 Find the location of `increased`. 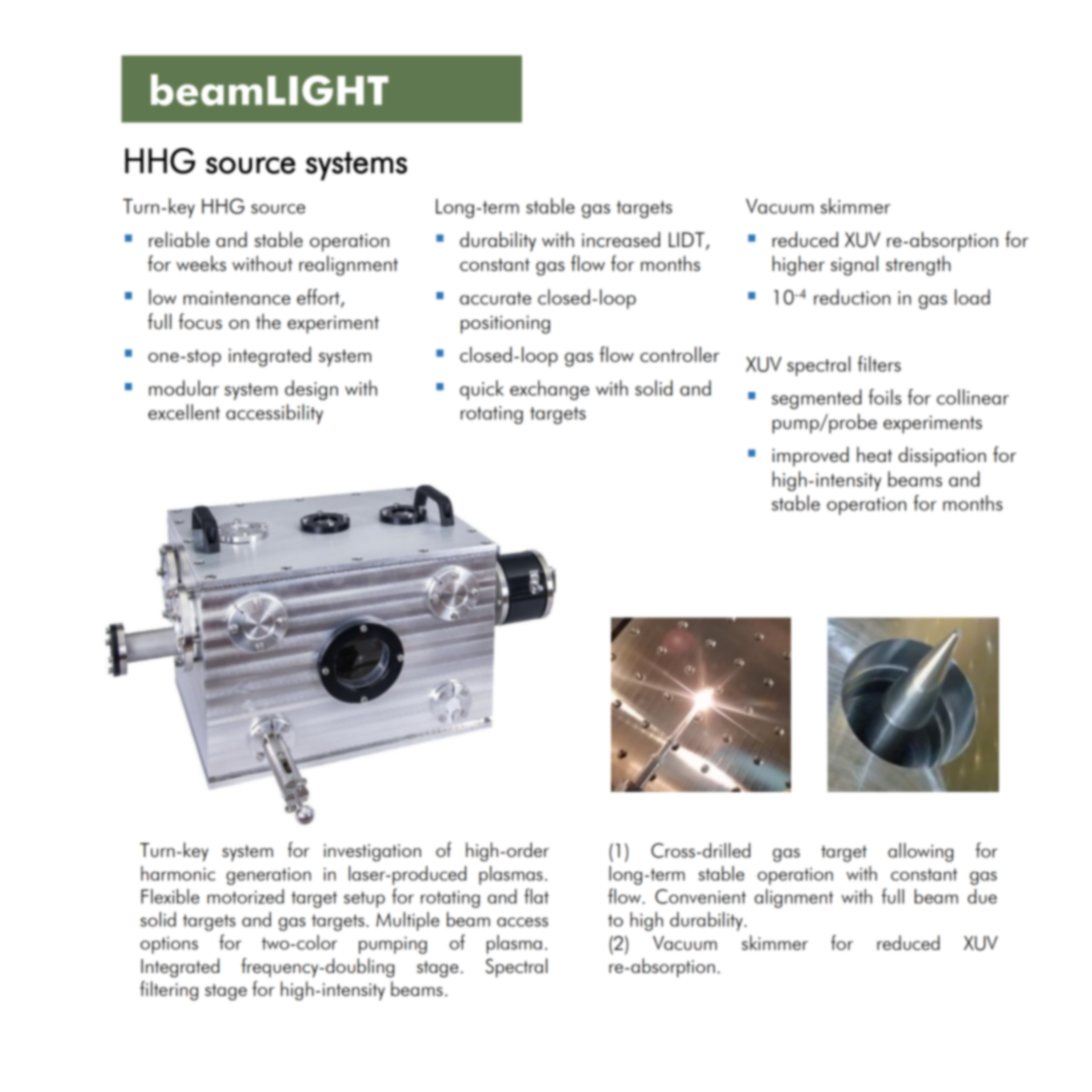

increased is located at coordinates (621, 239).
